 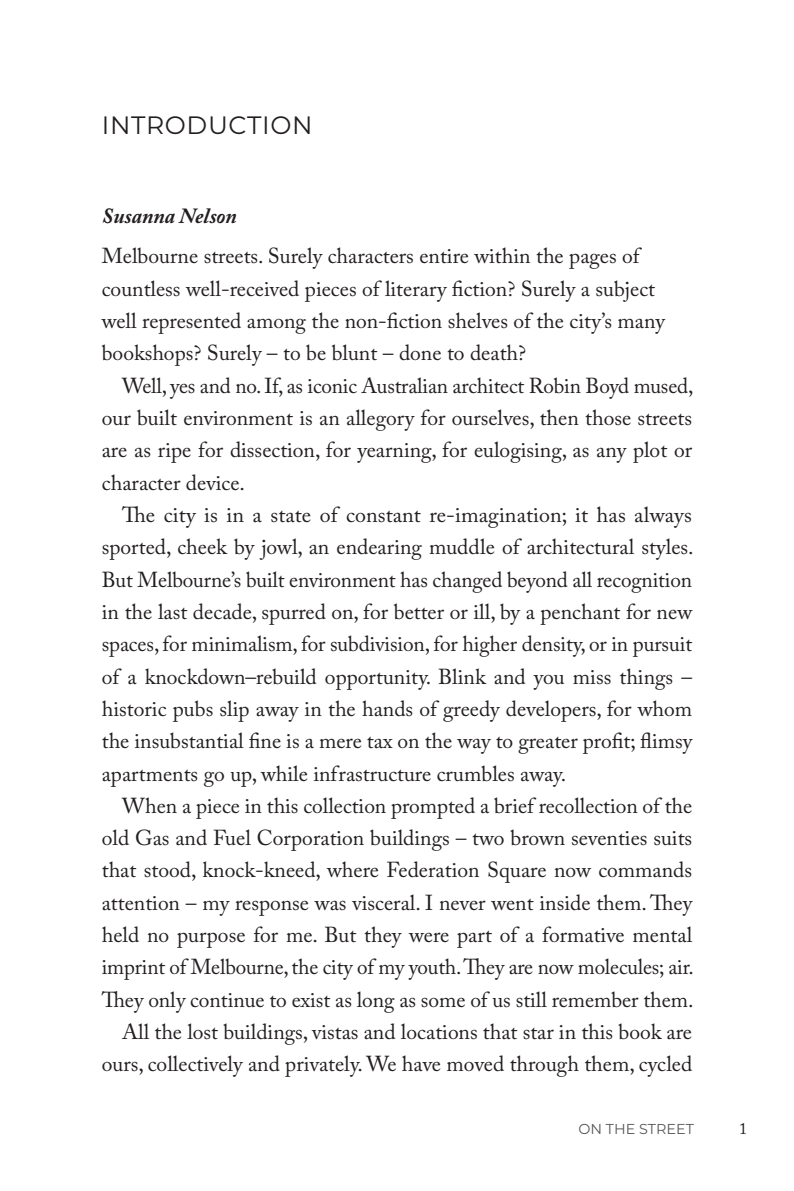 I want to click on INTRODUCTION, so click(x=207, y=125).
